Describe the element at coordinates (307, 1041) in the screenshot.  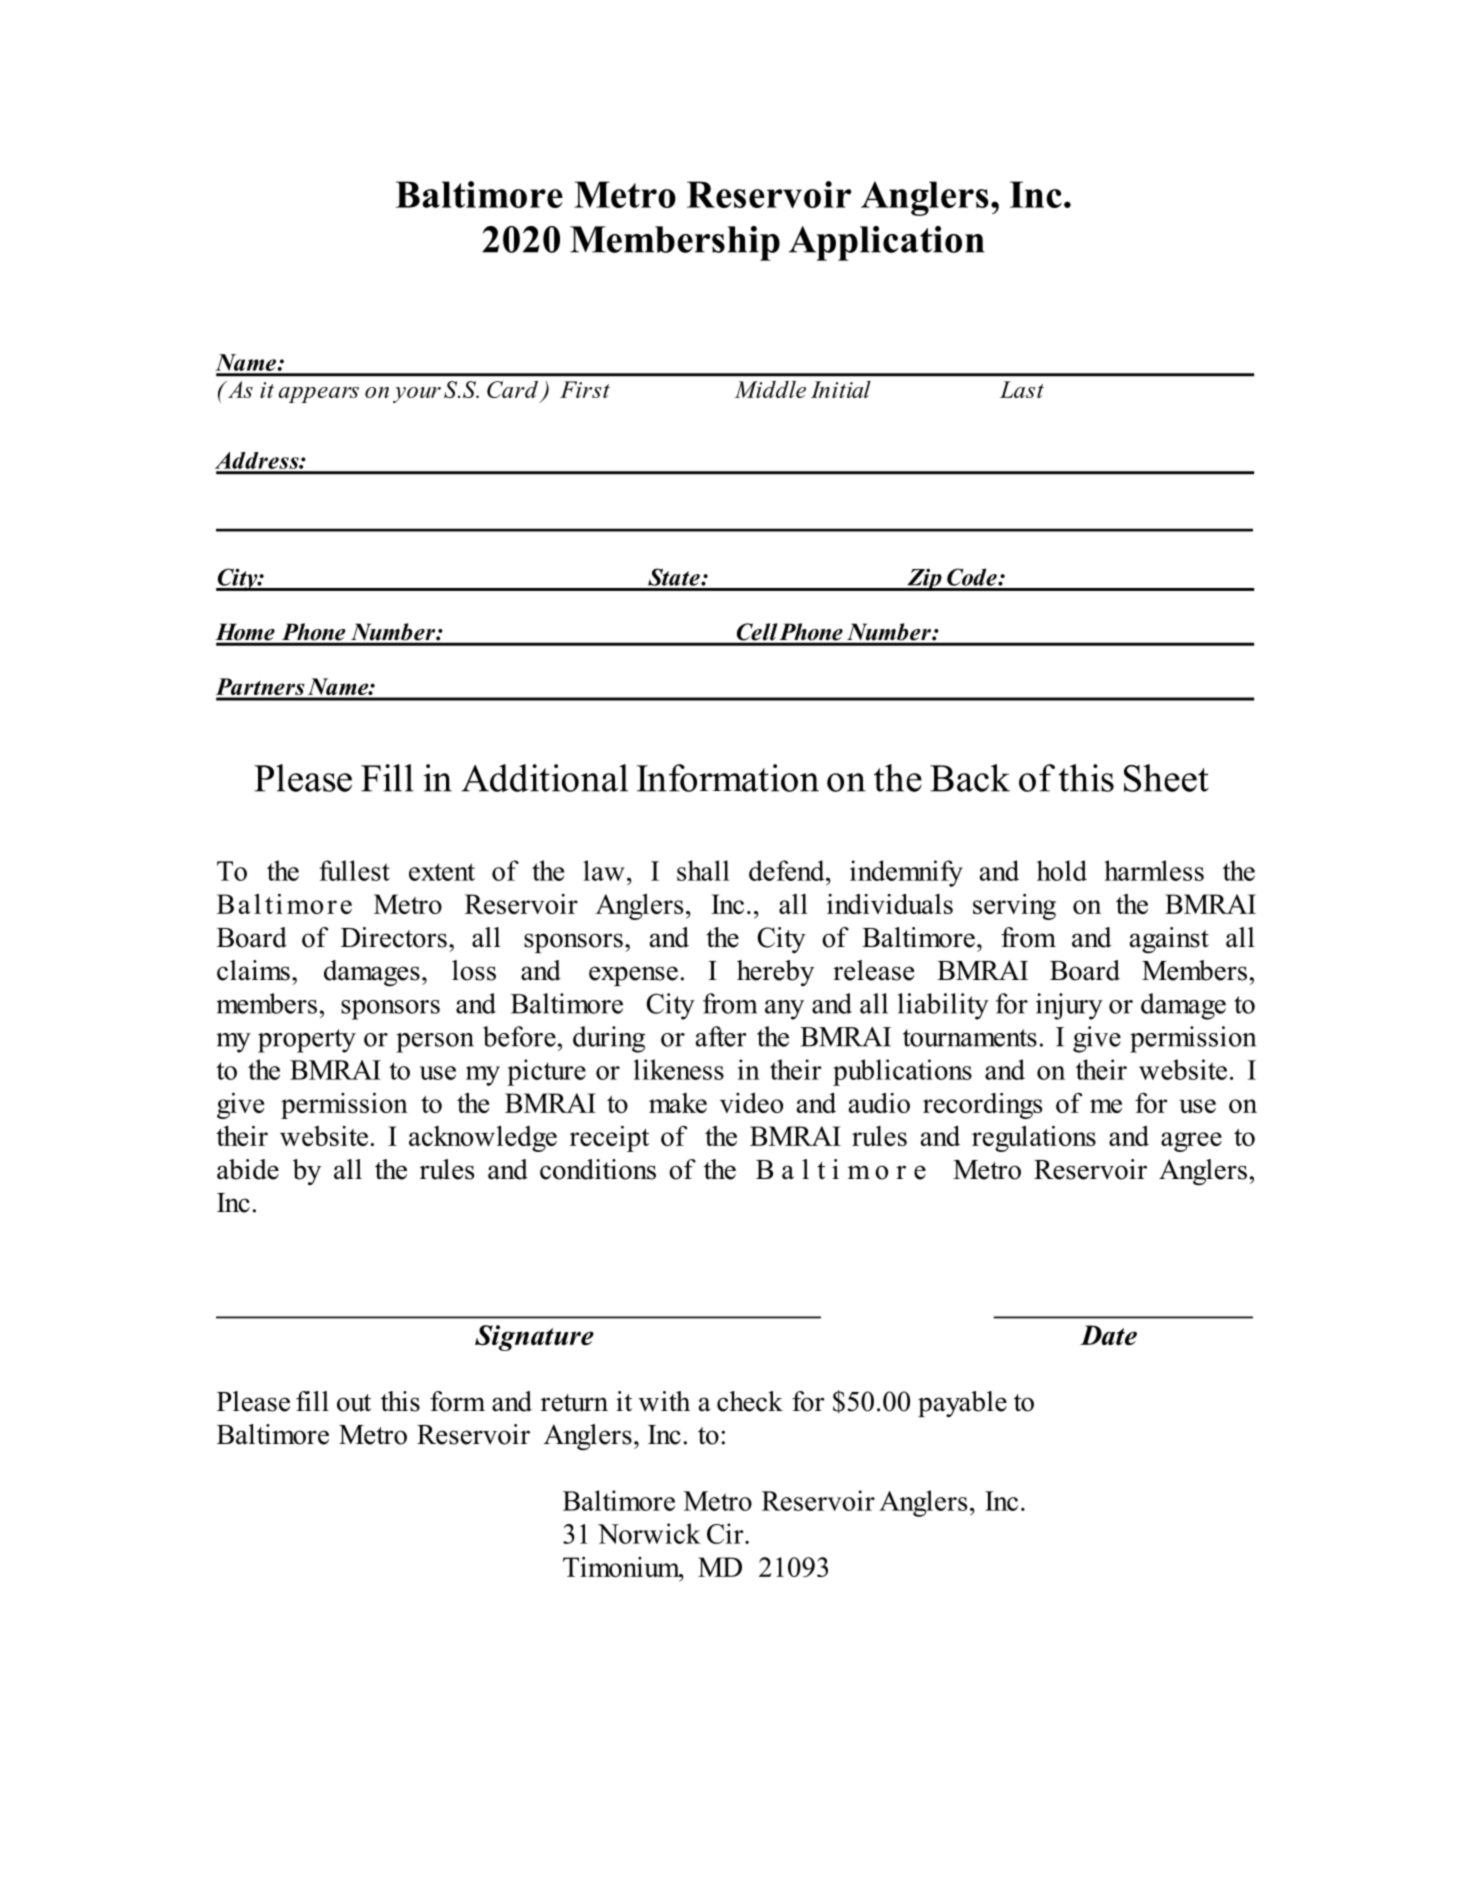
I see `property` at that location.
